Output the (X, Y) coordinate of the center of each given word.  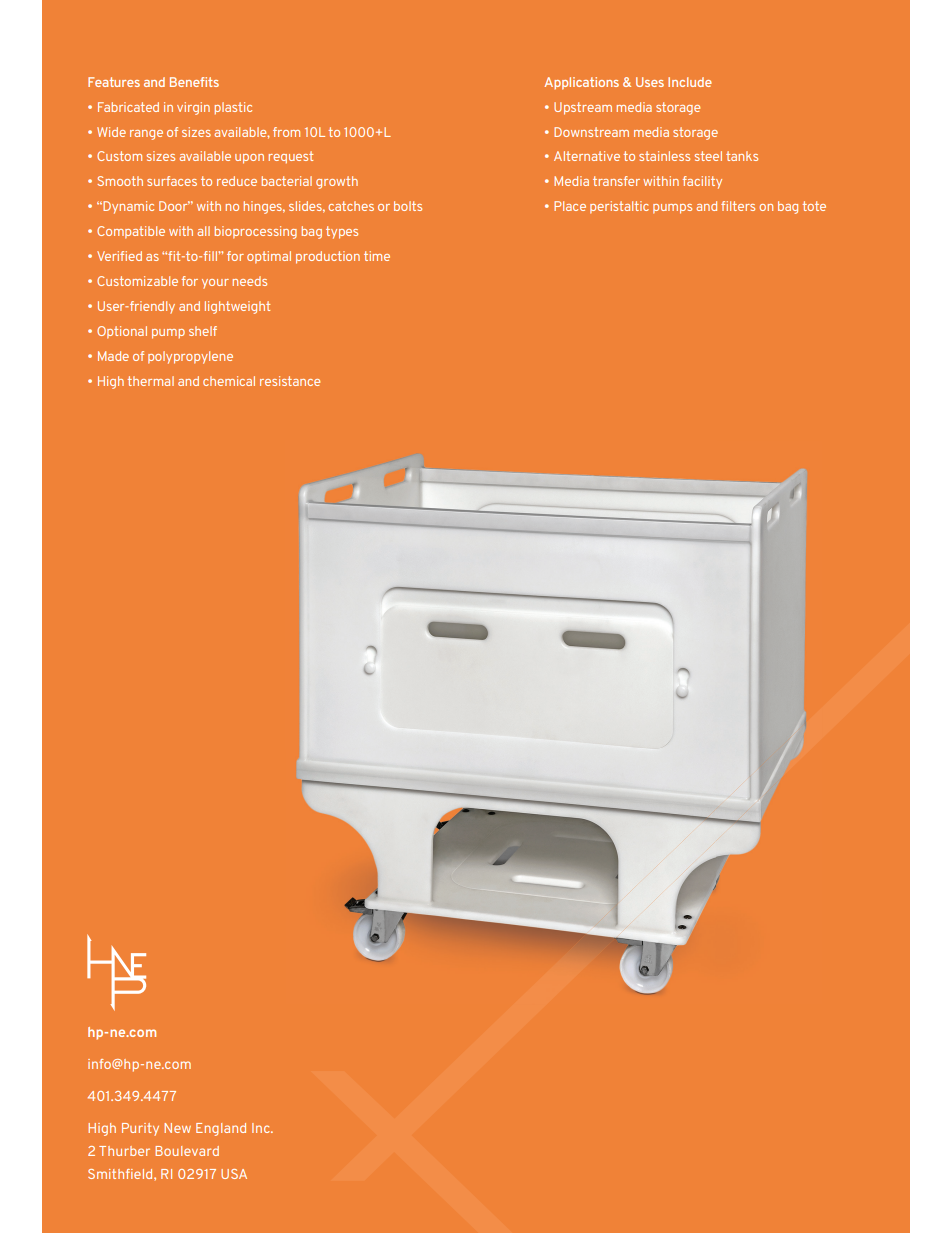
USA (234, 1174)
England (221, 1129)
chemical (229, 381)
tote (814, 206)
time (377, 256)
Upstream (583, 108)
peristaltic (619, 207)
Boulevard (187, 1151)
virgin (193, 108)
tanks (742, 156)
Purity (140, 1129)
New (177, 1128)
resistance (290, 381)
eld (144, 1174)
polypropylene (190, 357)
